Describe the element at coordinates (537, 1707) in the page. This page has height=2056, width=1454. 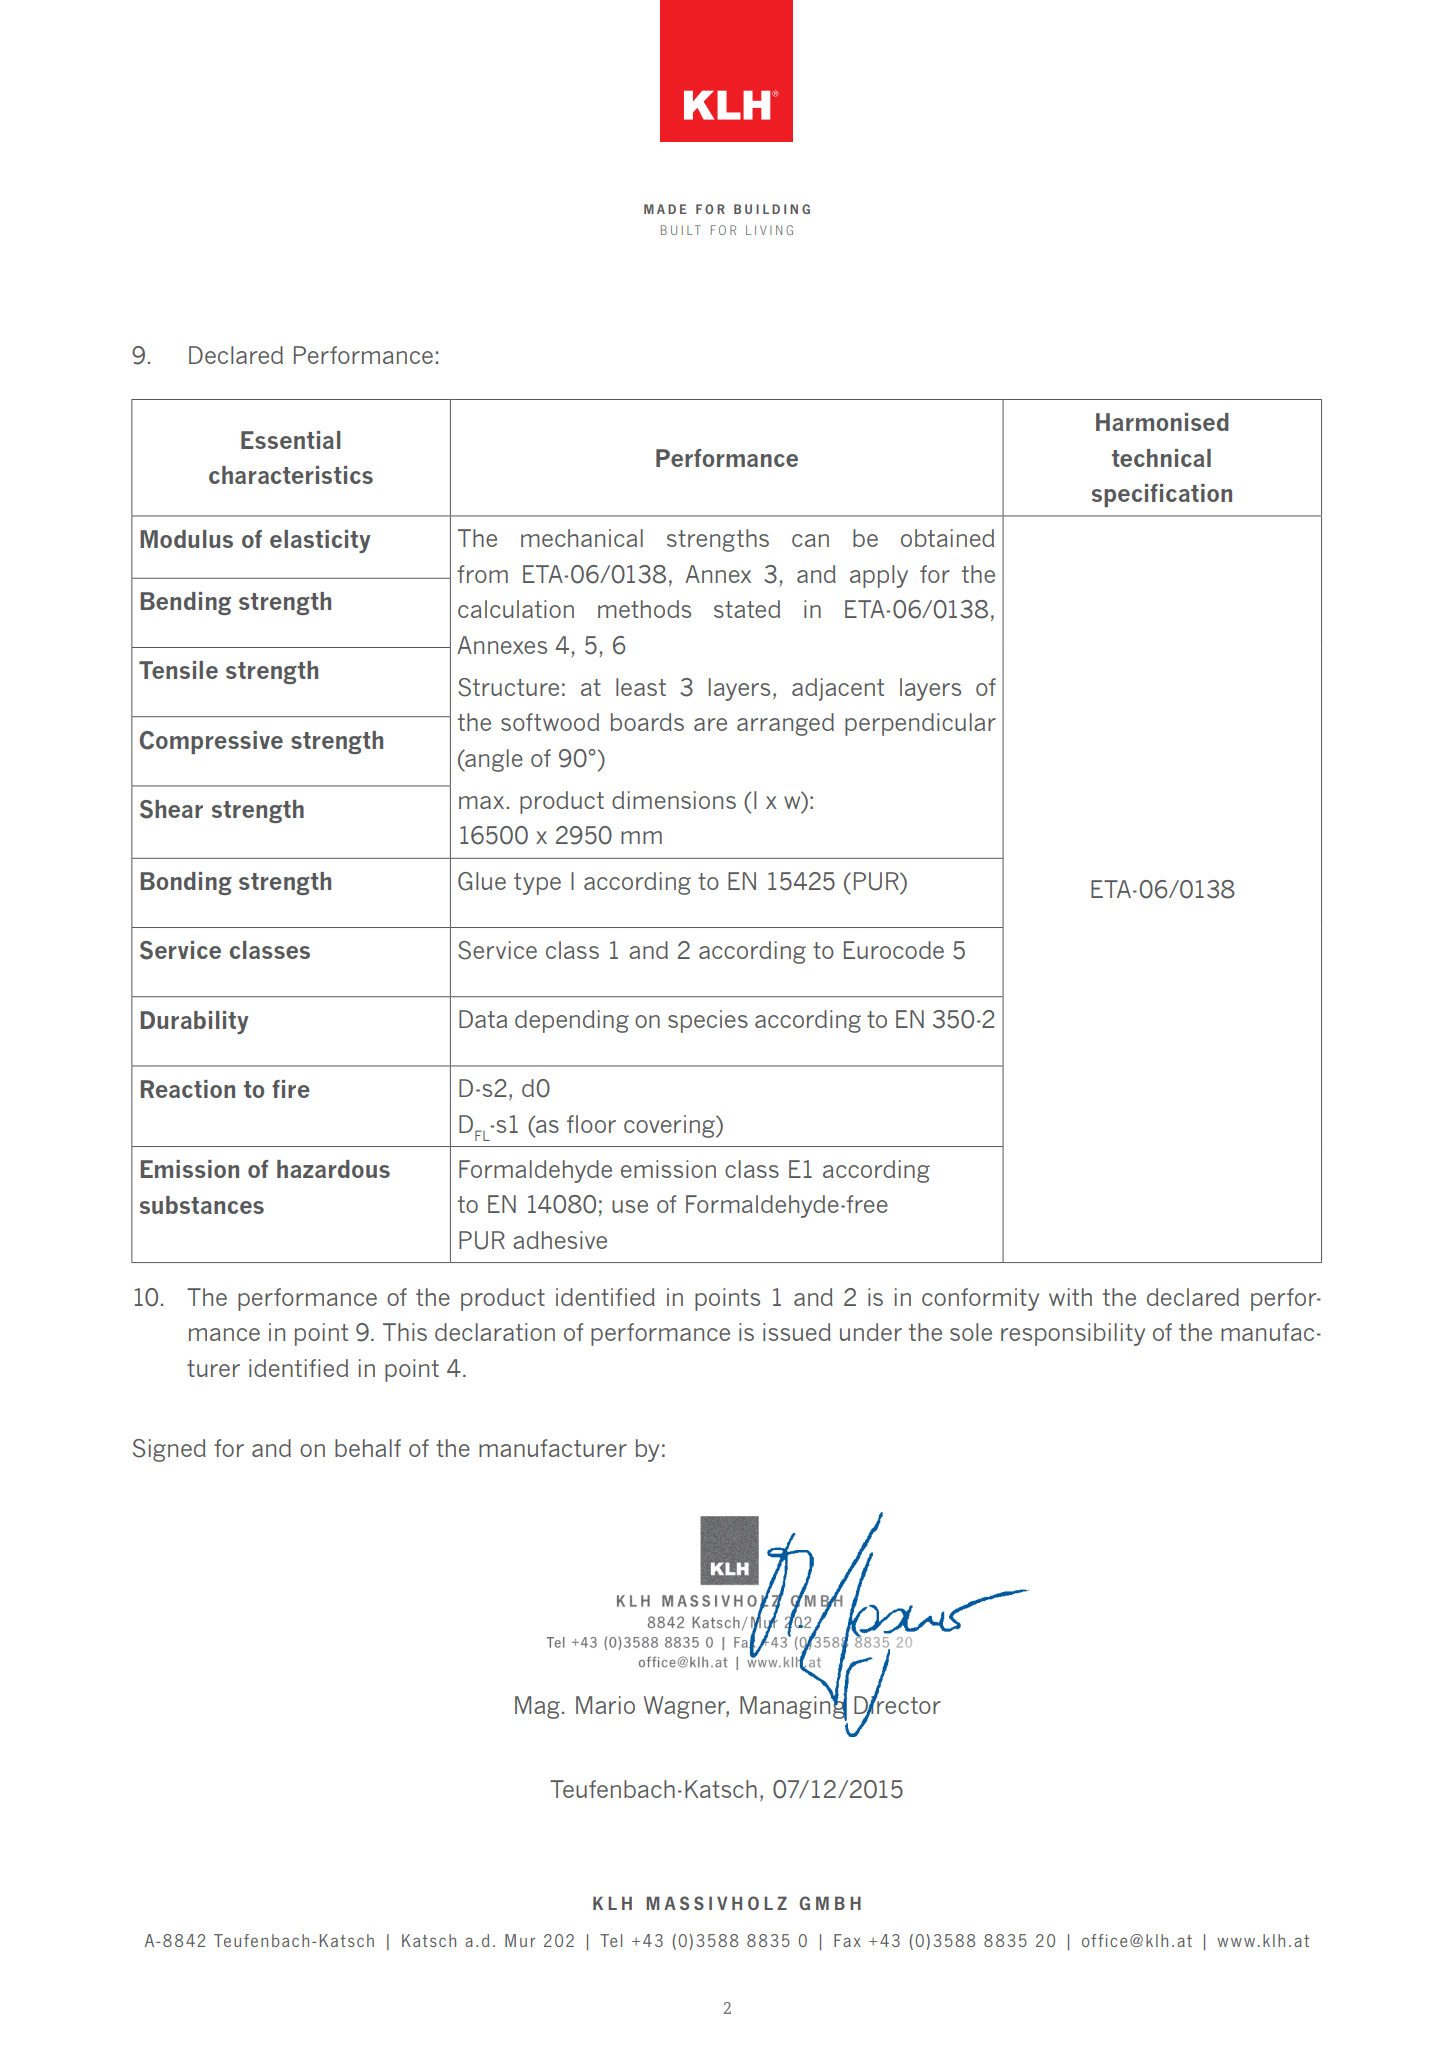
I see `Mag` at that location.
